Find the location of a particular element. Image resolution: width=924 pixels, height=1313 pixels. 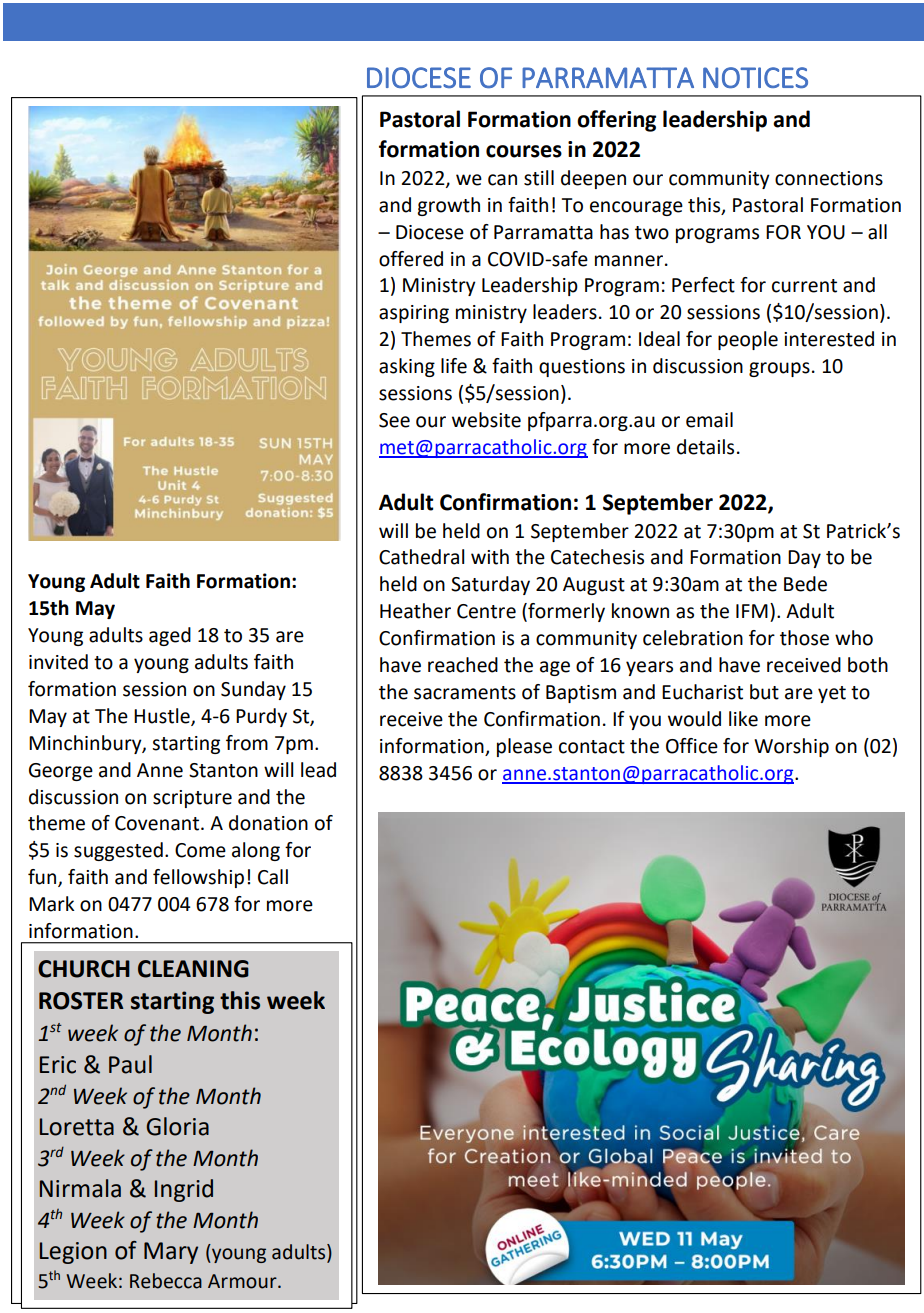

life is located at coordinates (454, 366).
